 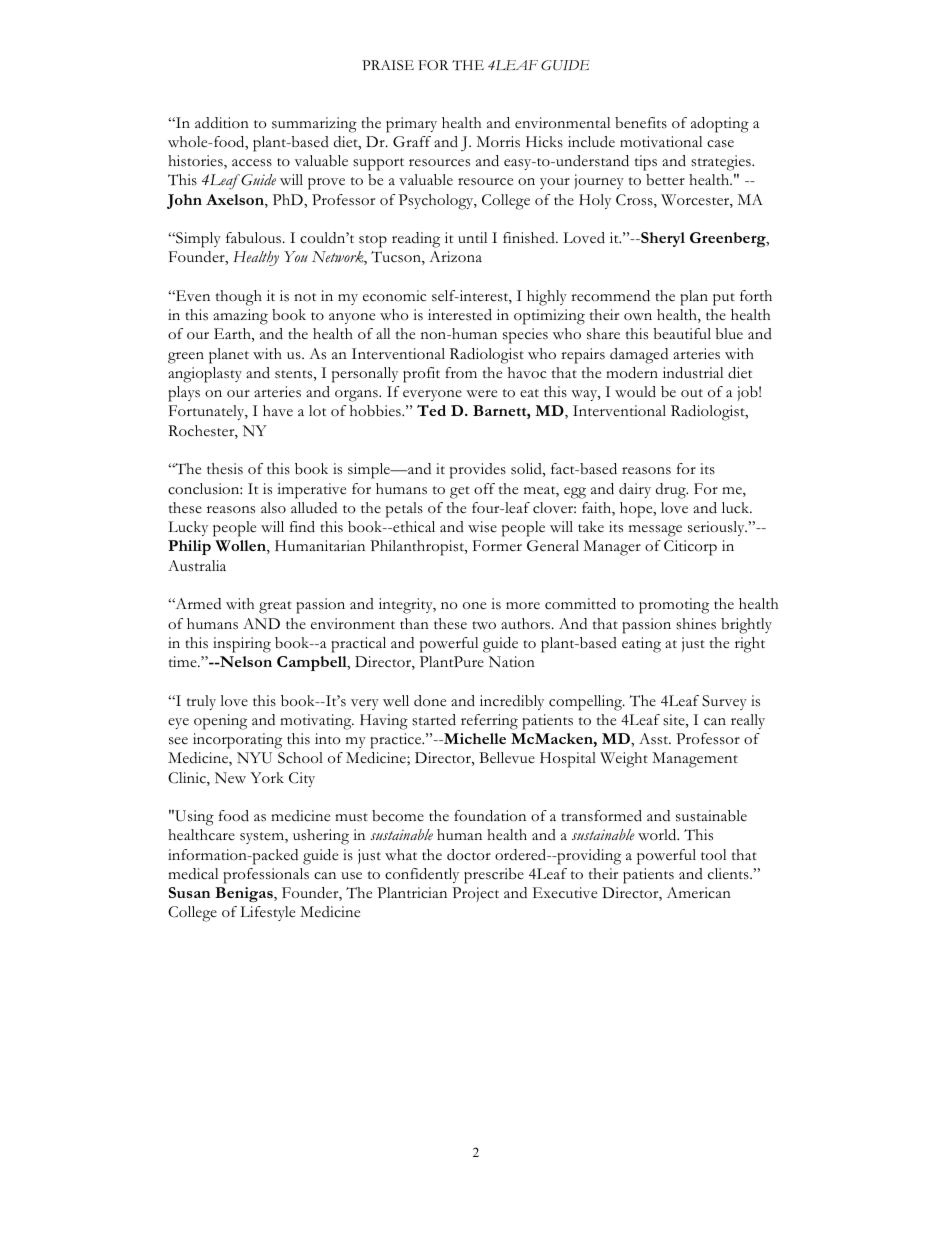 I want to click on drug, so click(x=672, y=491).
